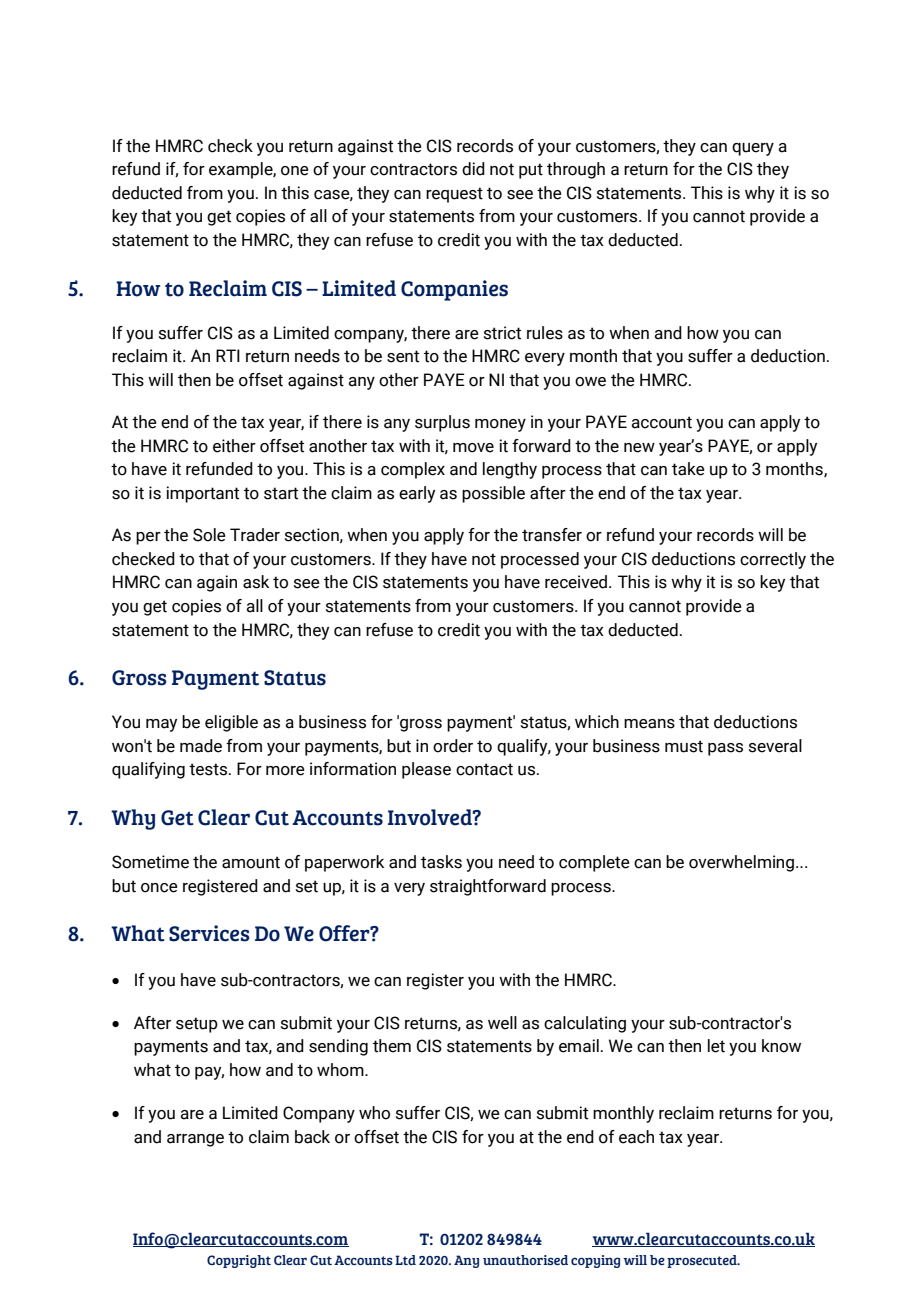 This screenshot has width=924, height=1308. I want to click on did, so click(473, 169).
